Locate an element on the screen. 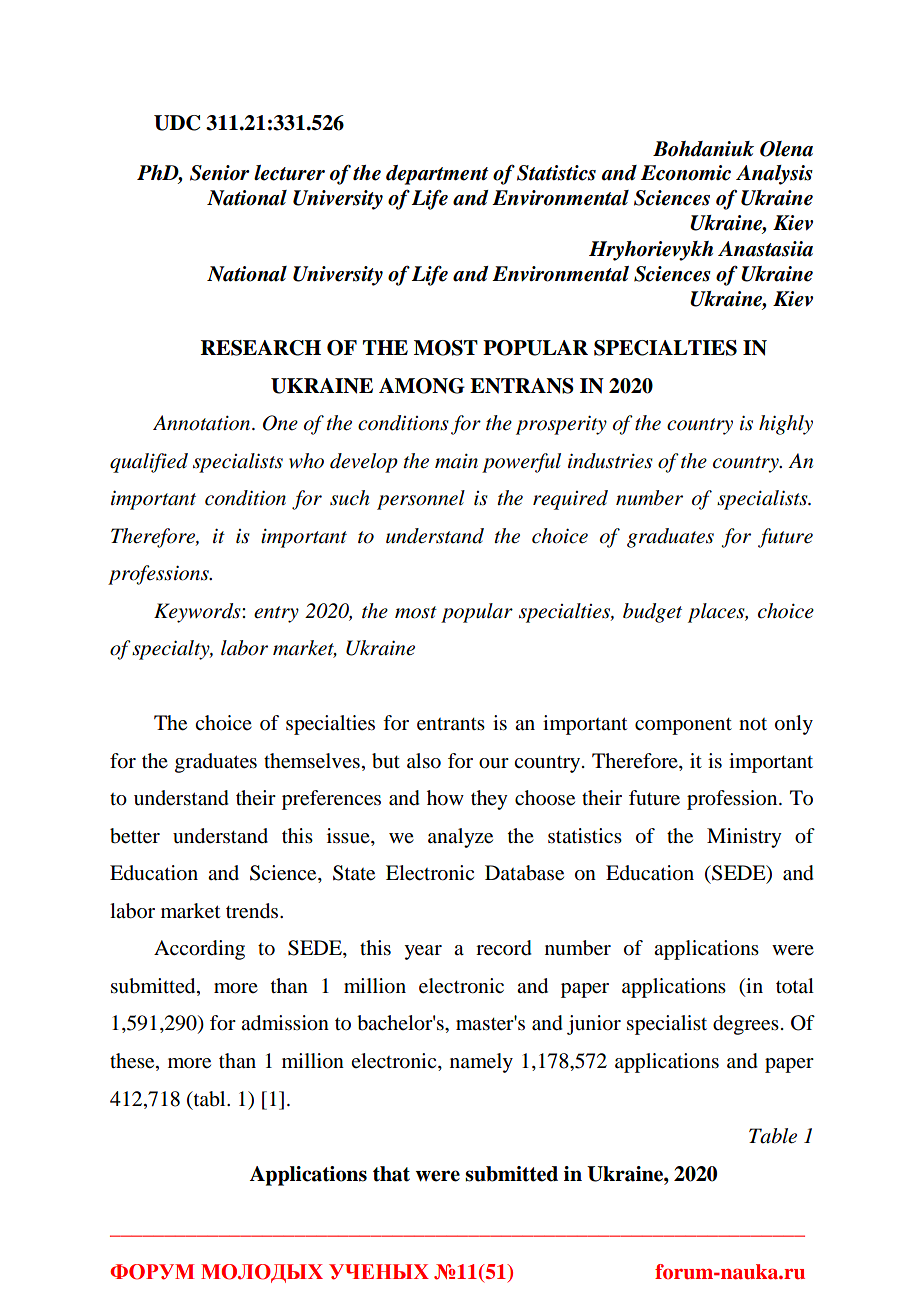 Image resolution: width=924 pixels, height=1308 pixels. Keywords is located at coordinates (198, 613).
